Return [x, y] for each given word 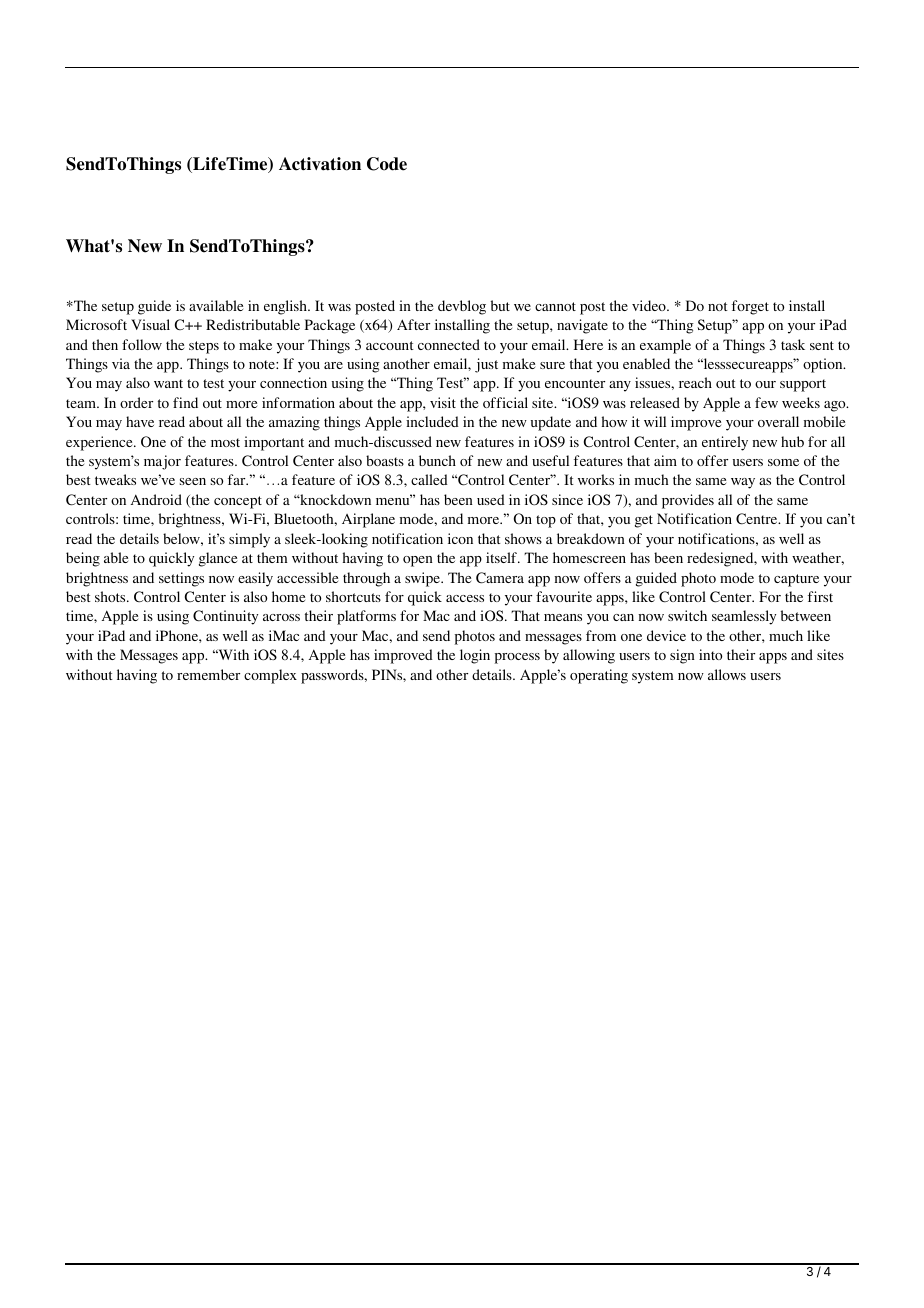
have [140, 421]
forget [750, 307]
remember [208, 674]
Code [387, 164]
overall [778, 421]
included [432, 421]
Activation [320, 164]
